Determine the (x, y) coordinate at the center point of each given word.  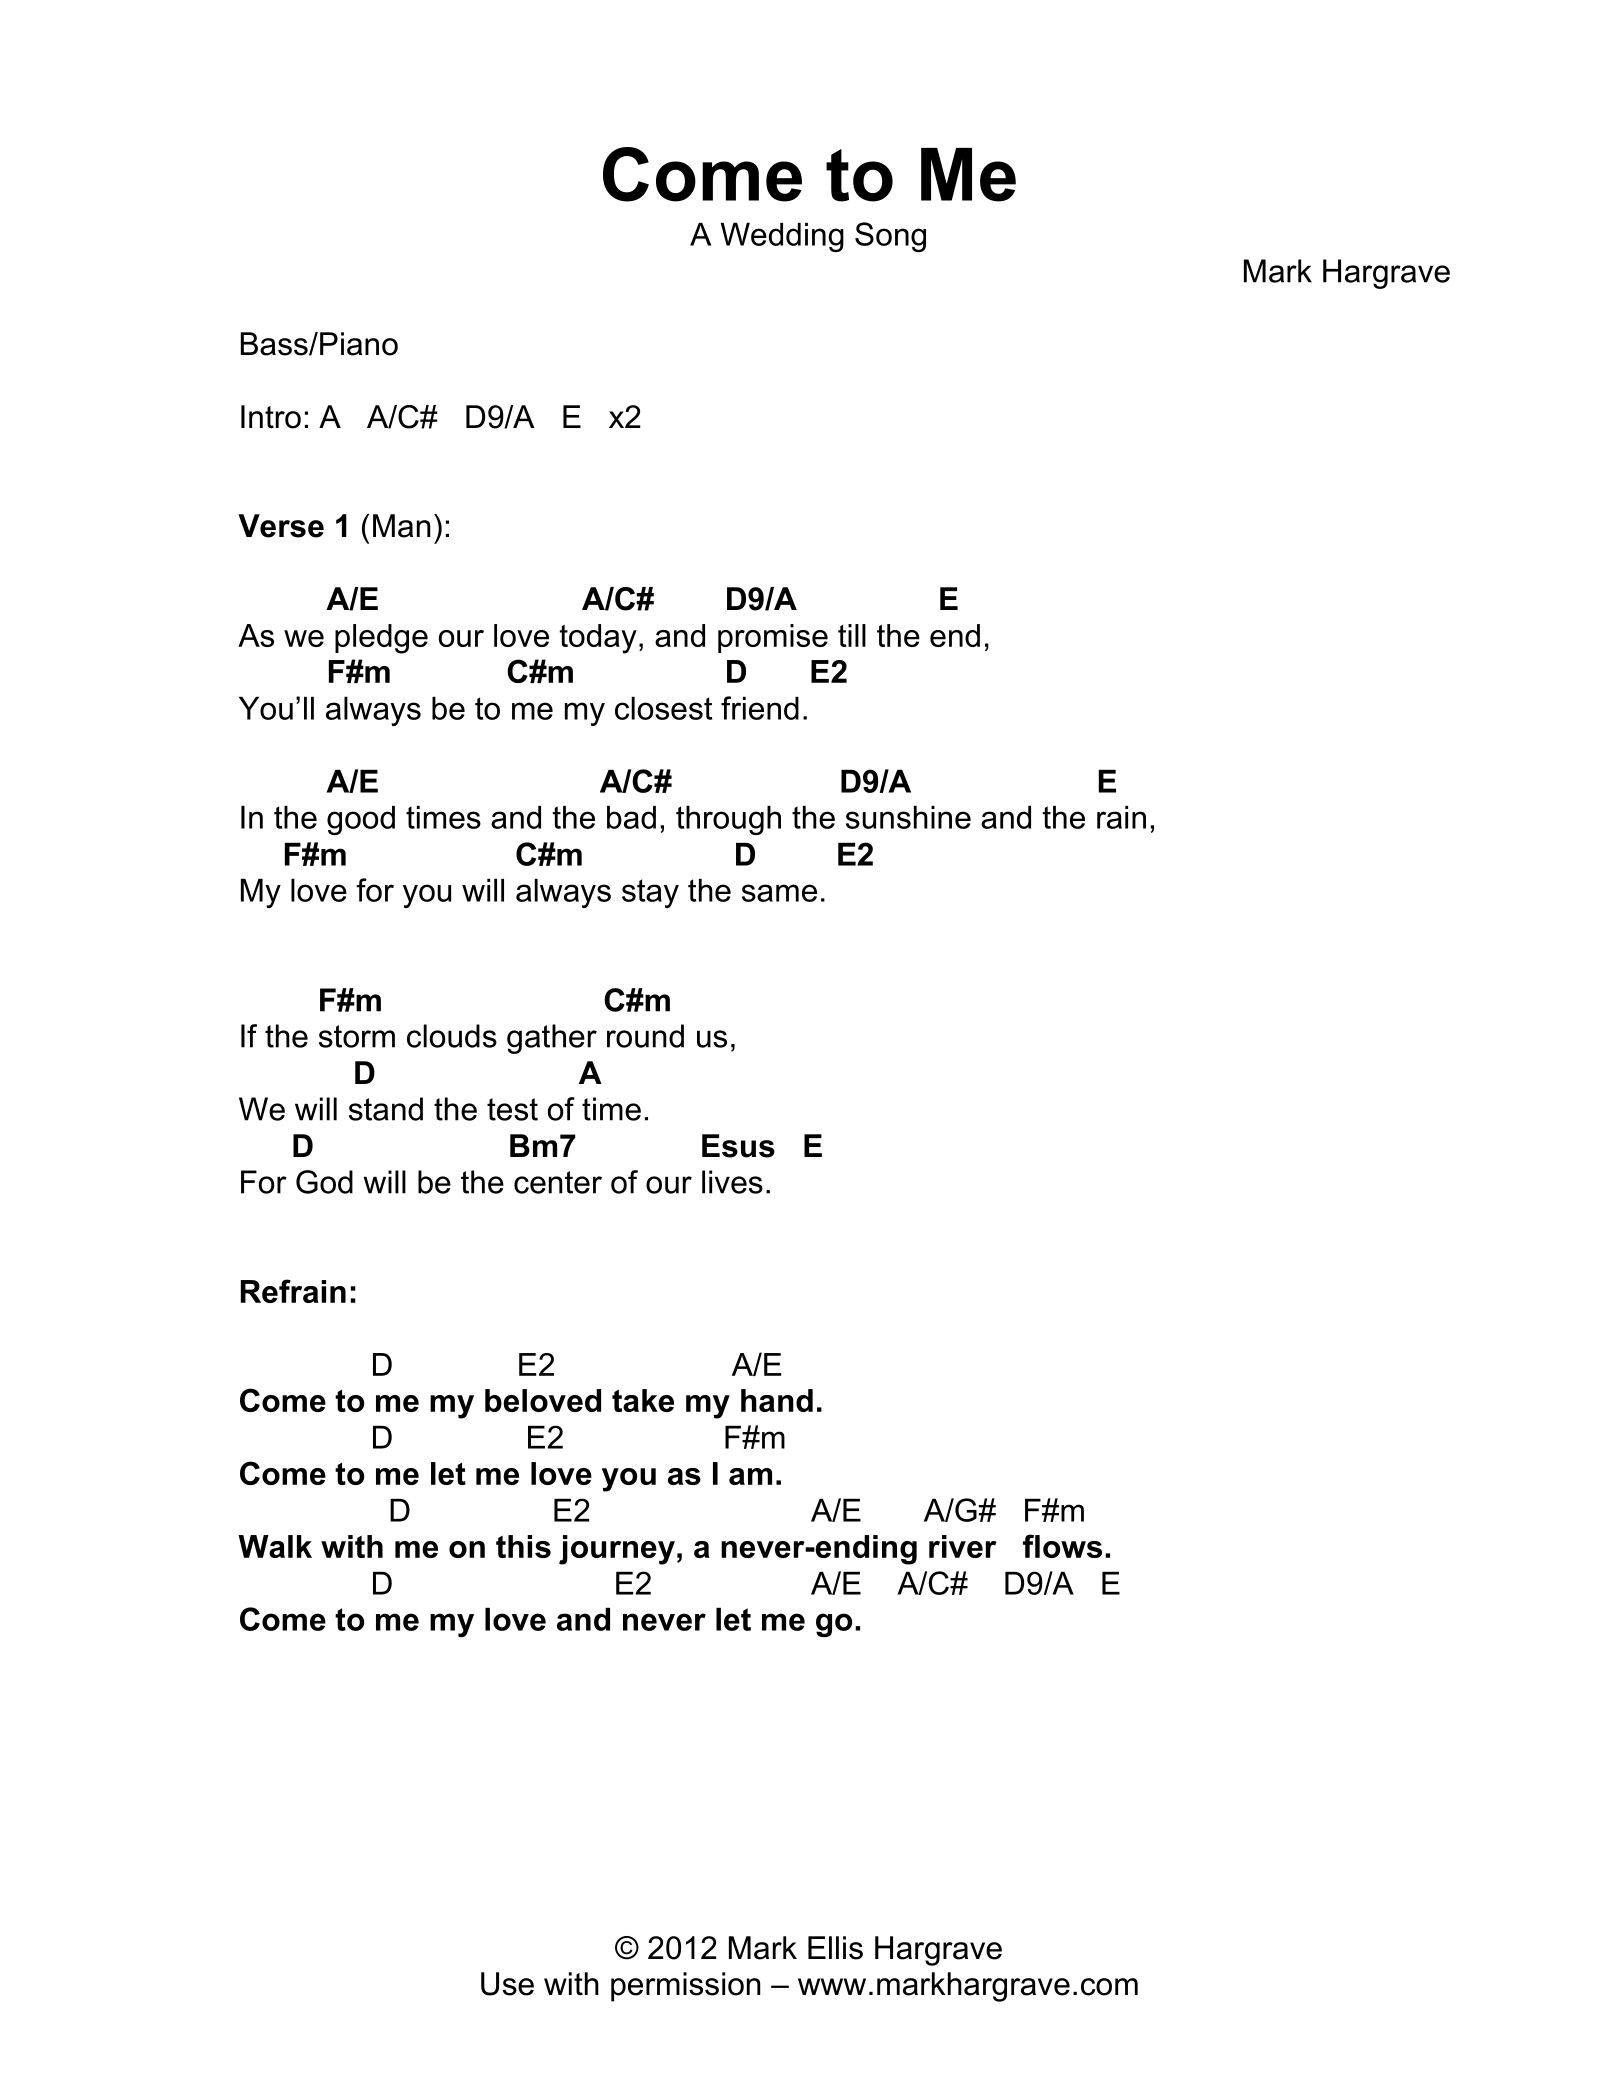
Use (507, 1984)
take (643, 1400)
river (963, 1546)
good (361, 820)
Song (890, 237)
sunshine (908, 817)
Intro (271, 417)
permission (686, 1987)
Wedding (782, 237)
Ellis (835, 1948)
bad (631, 817)
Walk (275, 1546)
